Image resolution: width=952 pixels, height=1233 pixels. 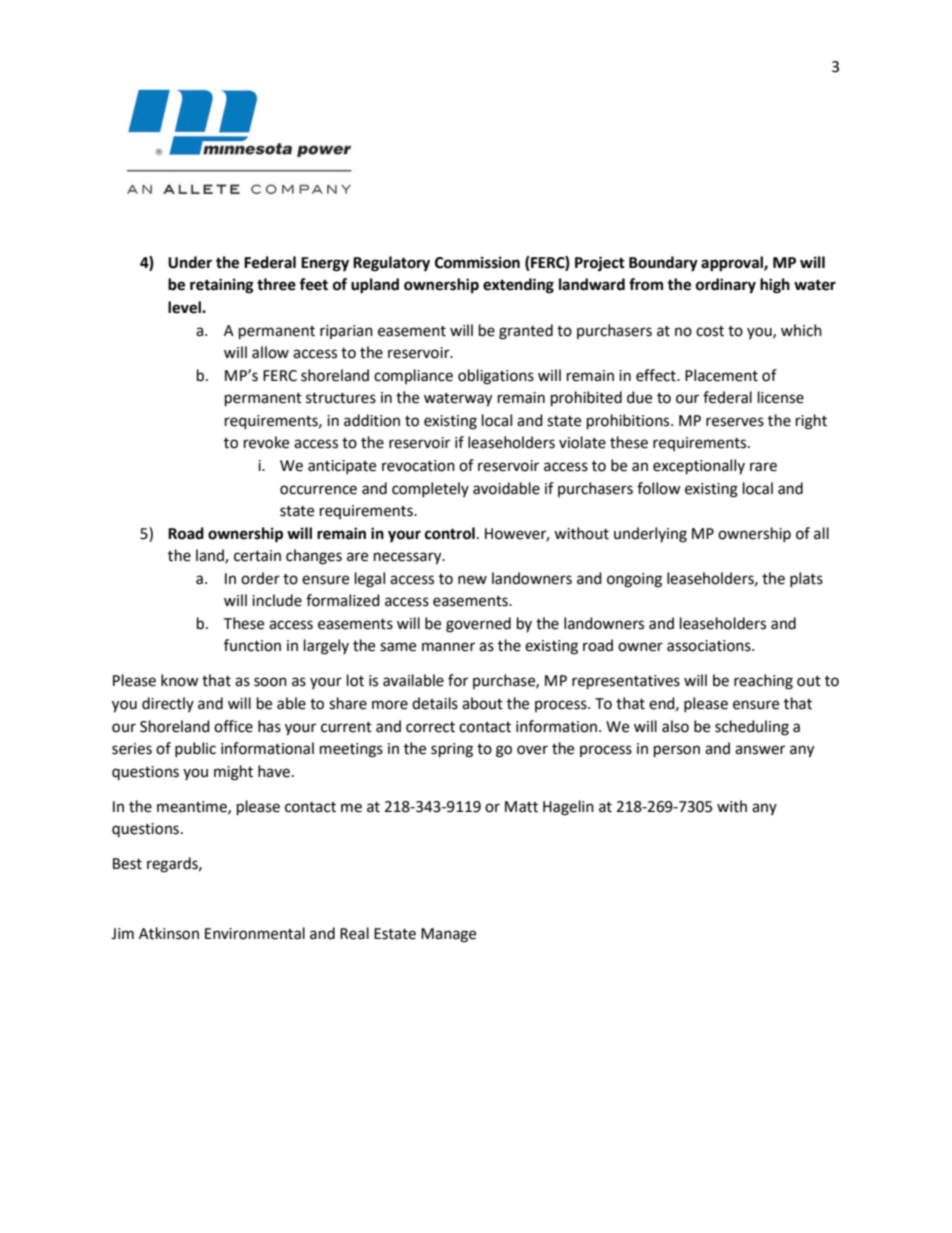 I want to click on Commission, so click(x=477, y=262).
